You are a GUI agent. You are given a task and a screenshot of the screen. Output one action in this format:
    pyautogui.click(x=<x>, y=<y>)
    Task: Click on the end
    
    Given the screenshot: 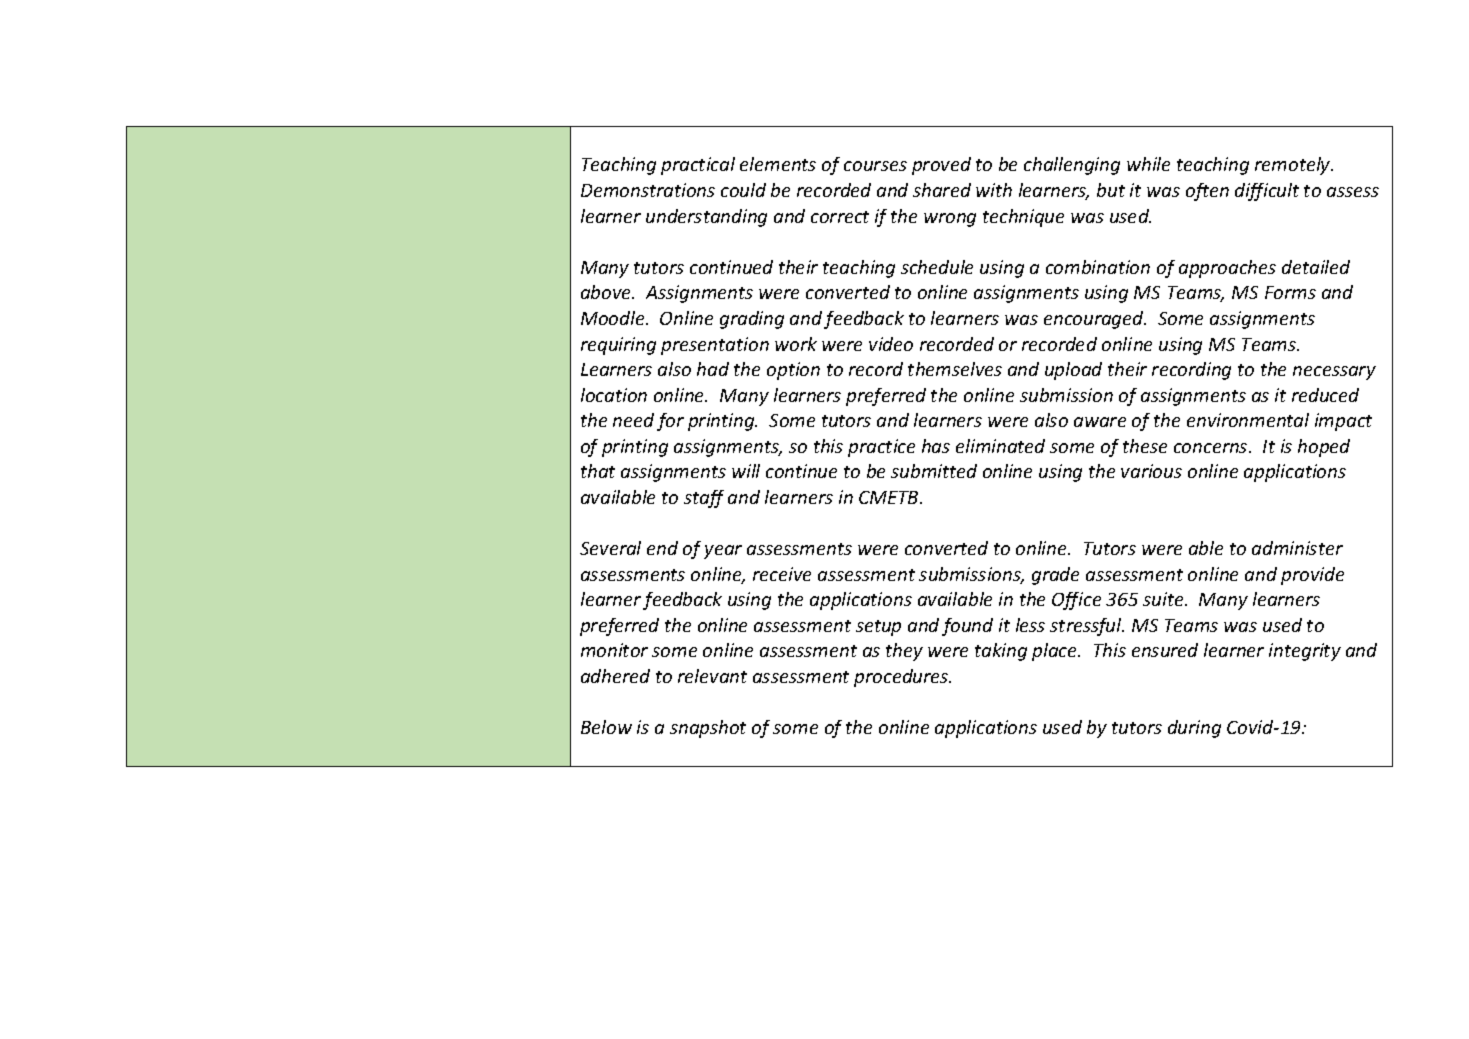 What is the action you would take?
    pyautogui.click(x=662, y=548)
